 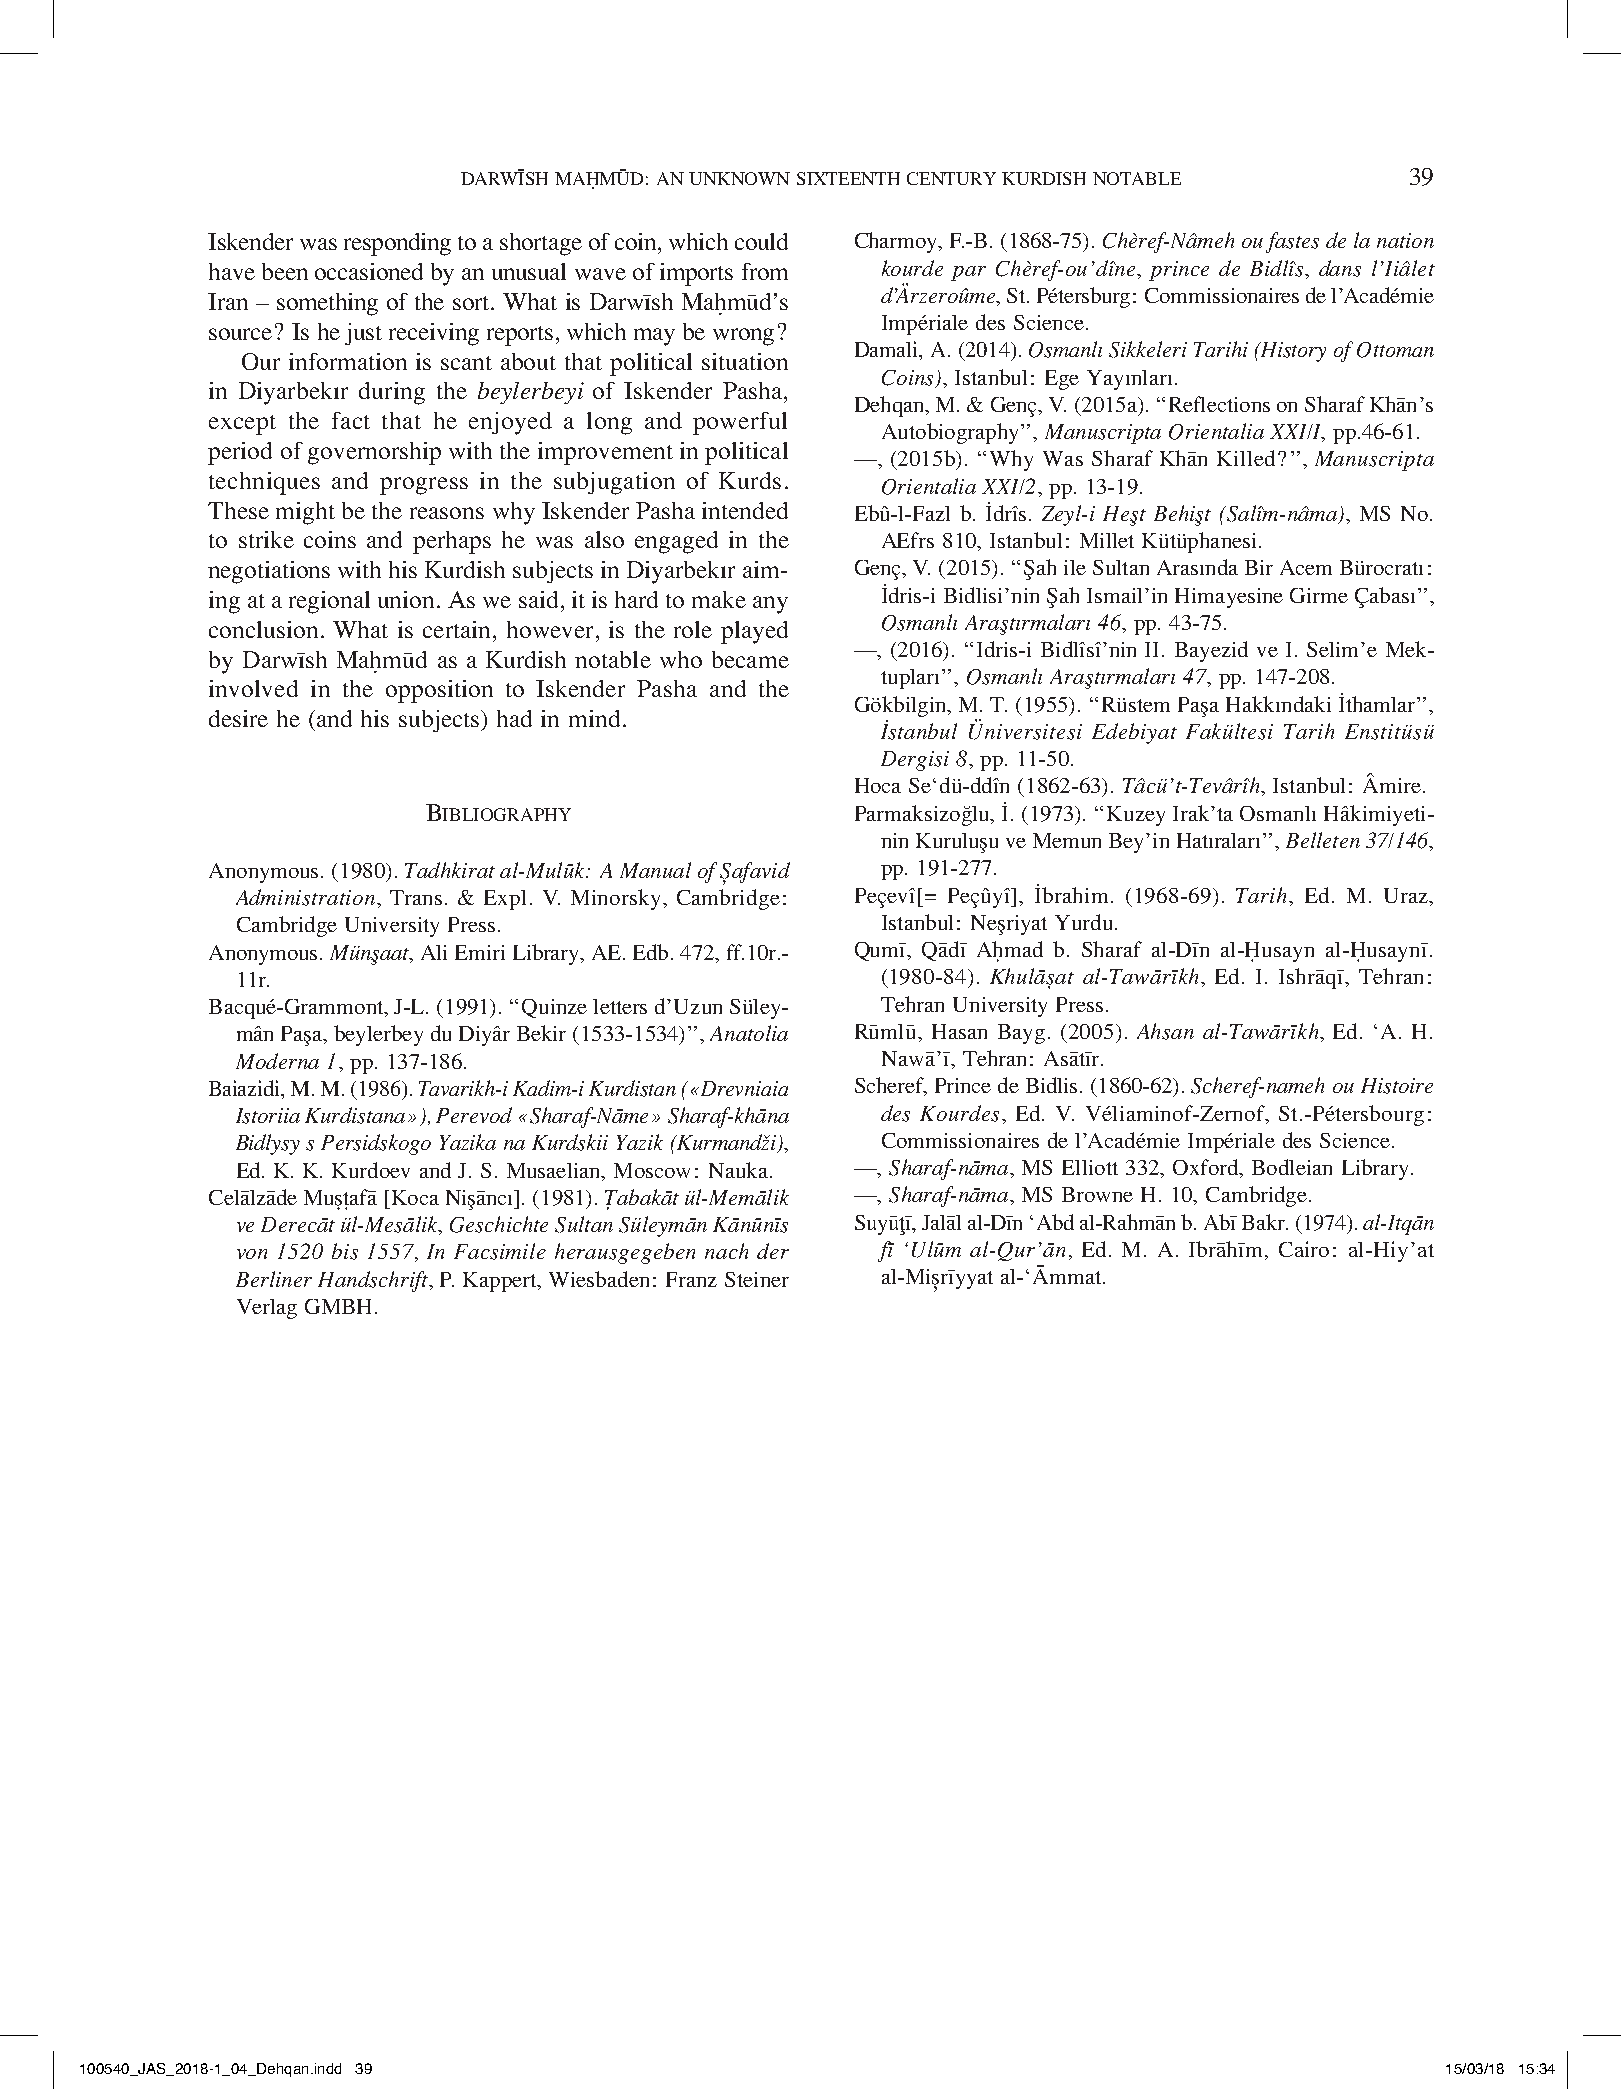 What do you see at coordinates (397, 244) in the screenshot?
I see `responding` at bounding box center [397, 244].
